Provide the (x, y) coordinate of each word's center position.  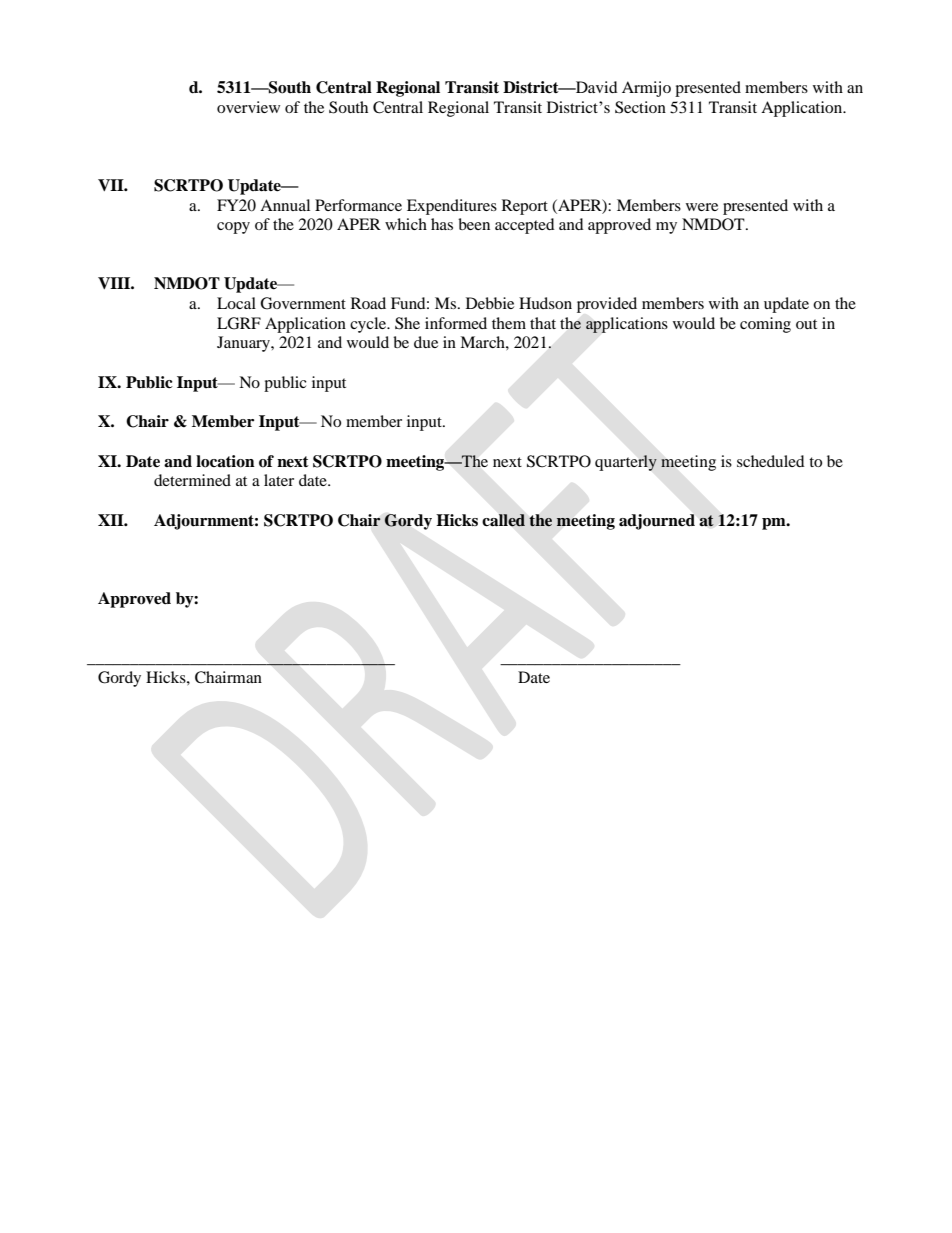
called (503, 520)
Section (640, 107)
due (426, 342)
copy (233, 228)
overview (248, 107)
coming (765, 325)
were (702, 207)
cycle (369, 325)
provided (607, 305)
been (474, 224)
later (279, 480)
